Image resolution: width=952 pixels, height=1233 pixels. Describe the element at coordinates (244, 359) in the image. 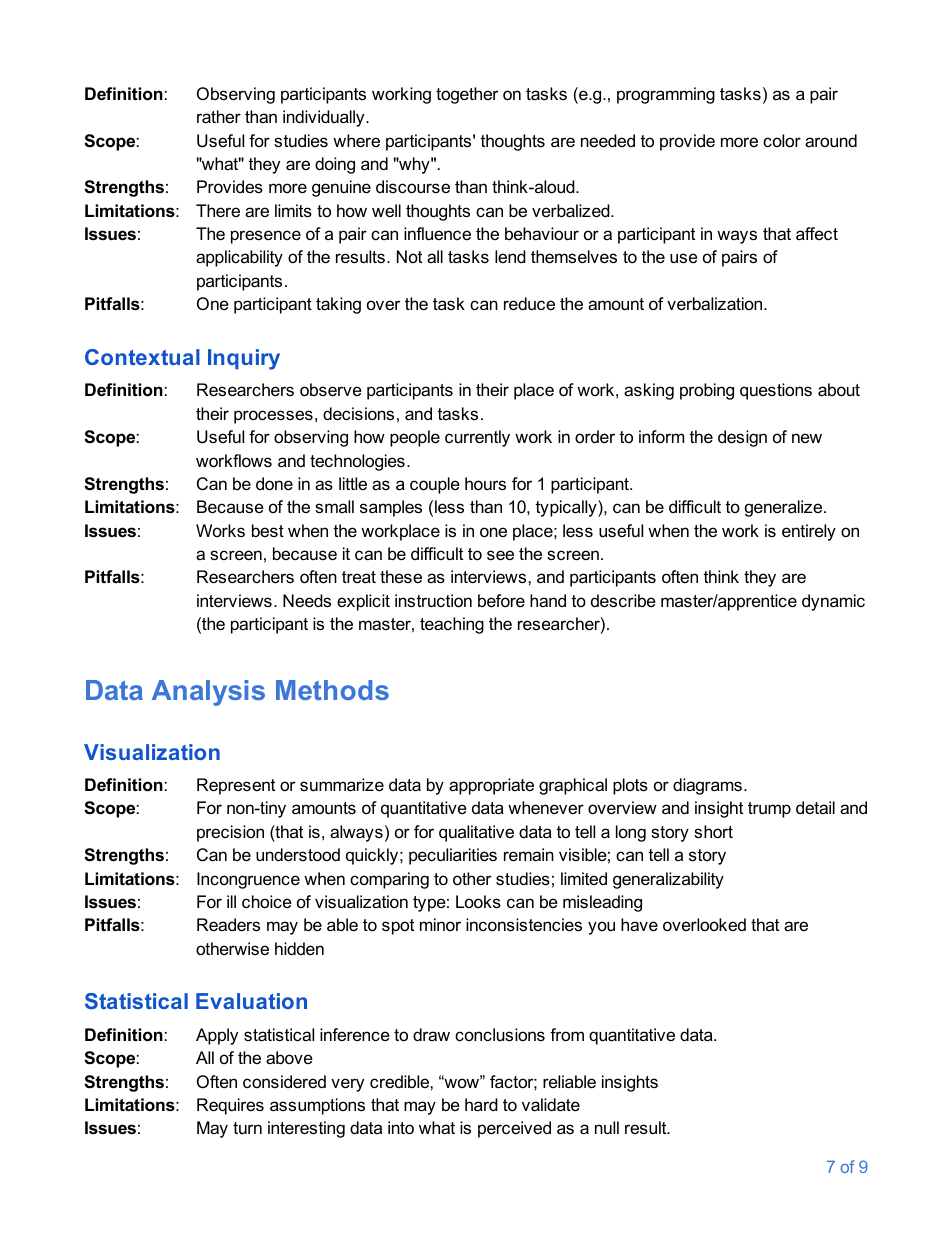

I see `Inquiry` at that location.
